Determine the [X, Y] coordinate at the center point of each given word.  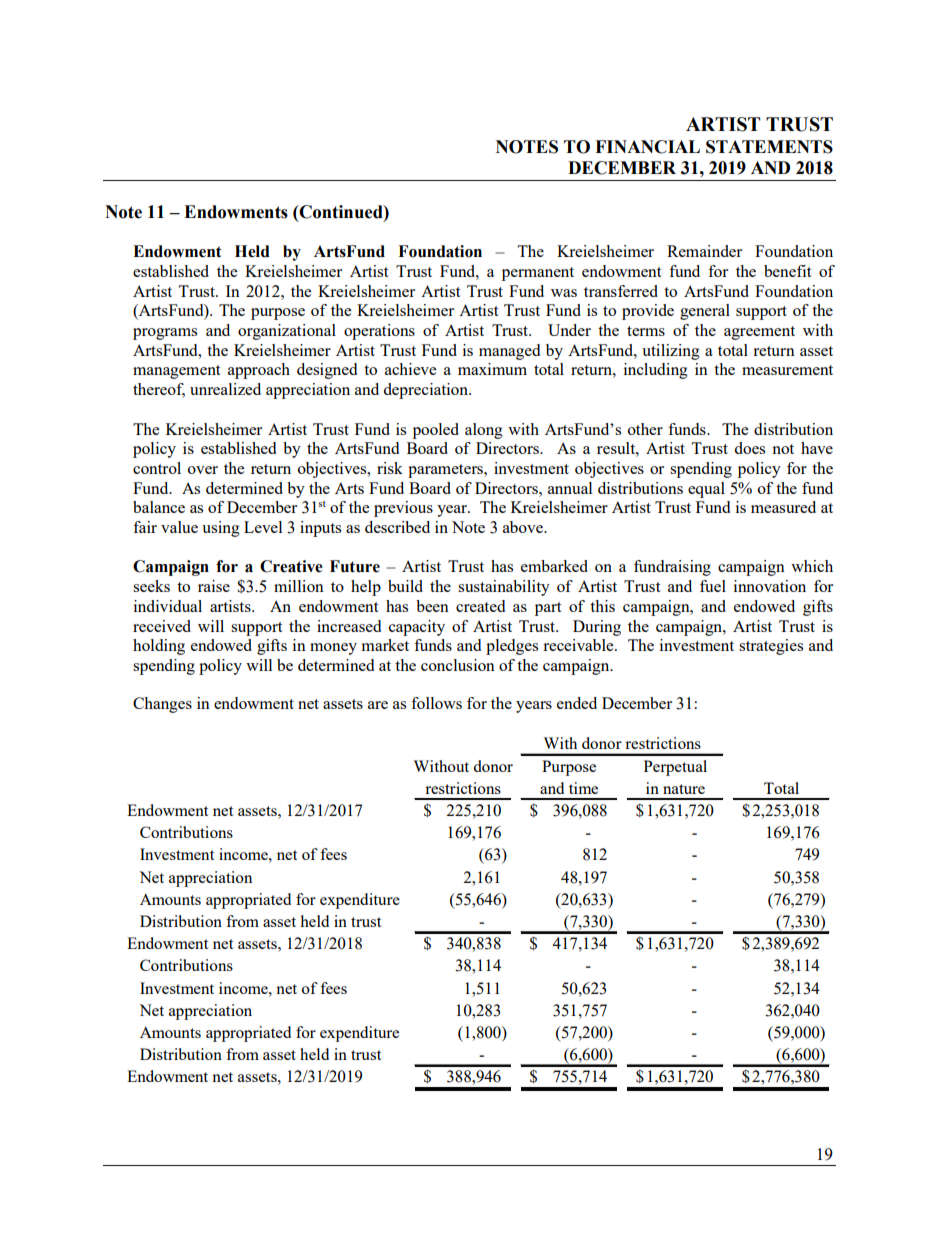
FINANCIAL [647, 147]
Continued [341, 212]
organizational [287, 332]
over [203, 470]
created [480, 606]
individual [168, 606]
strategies [771, 647]
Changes [162, 705]
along [484, 431]
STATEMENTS [769, 147]
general [705, 312]
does [749, 448]
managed [509, 352]
